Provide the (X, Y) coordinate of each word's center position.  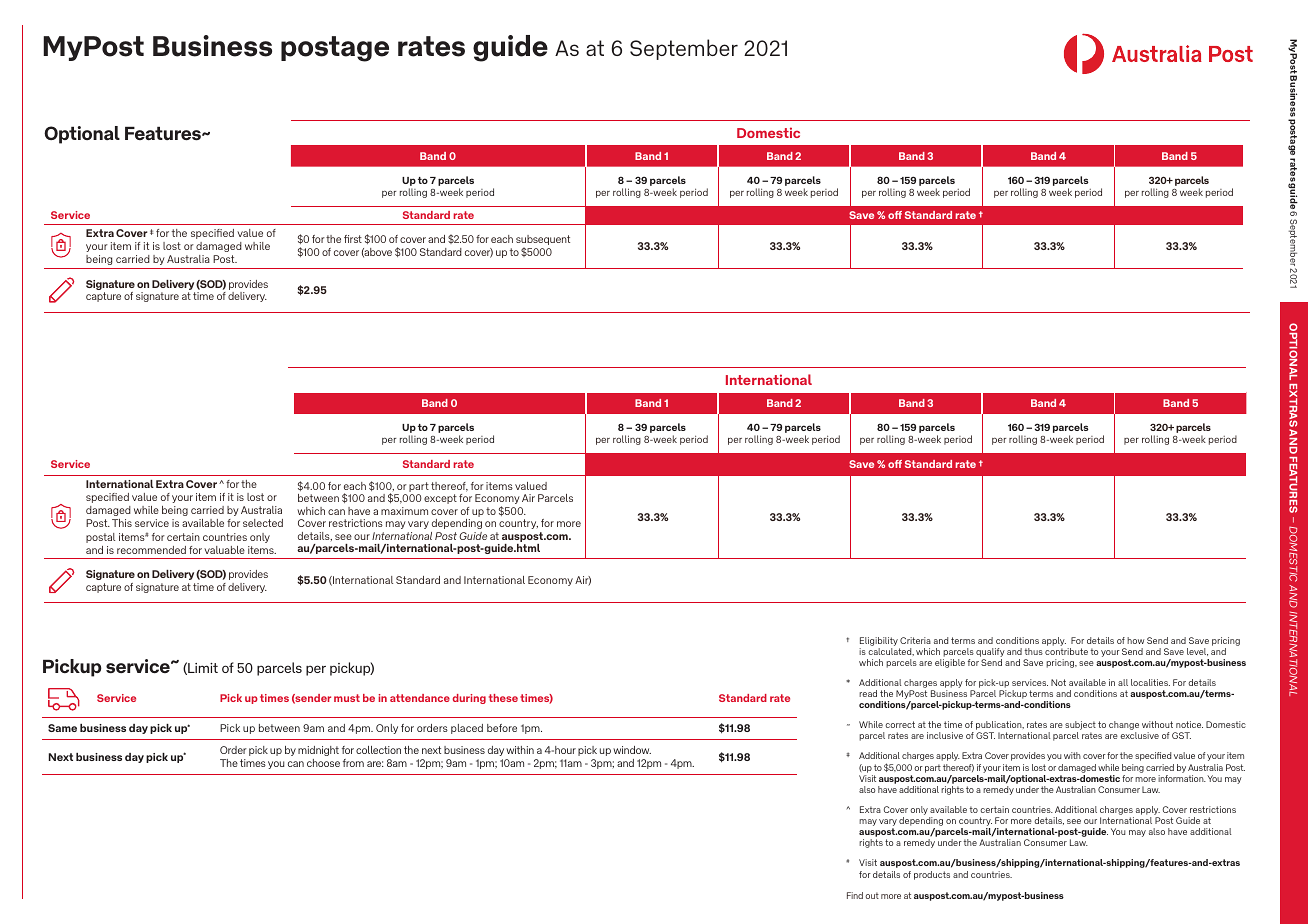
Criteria (915, 640)
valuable (224, 550)
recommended (151, 550)
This (122, 523)
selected (263, 523)
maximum (404, 511)
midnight (318, 751)
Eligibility (879, 641)
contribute (1066, 651)
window (632, 750)
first (353, 239)
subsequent (543, 241)
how (1135, 640)
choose (323, 763)
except (440, 499)
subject (1080, 727)
